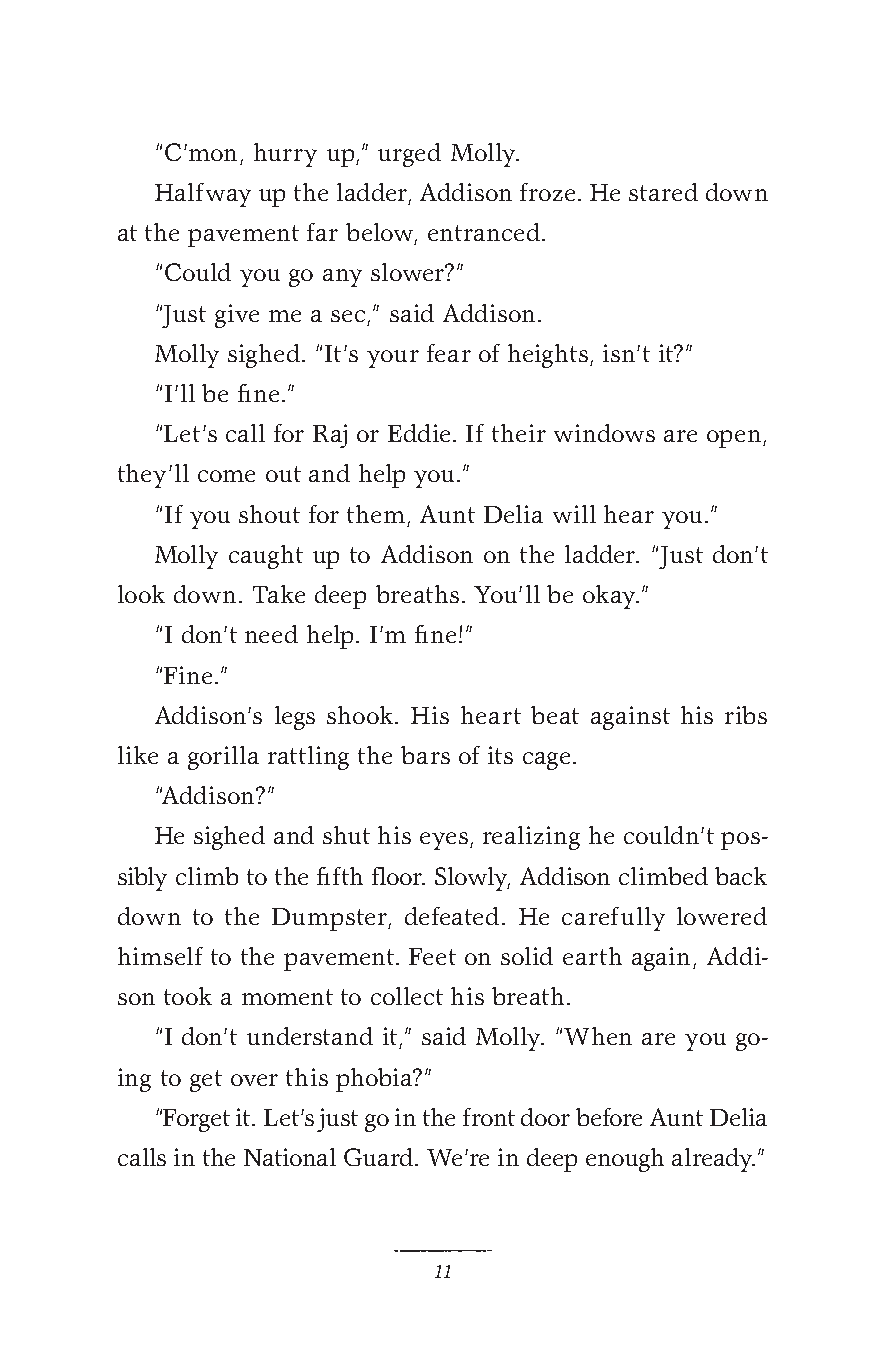  I want to click on okay, so click(611, 597).
